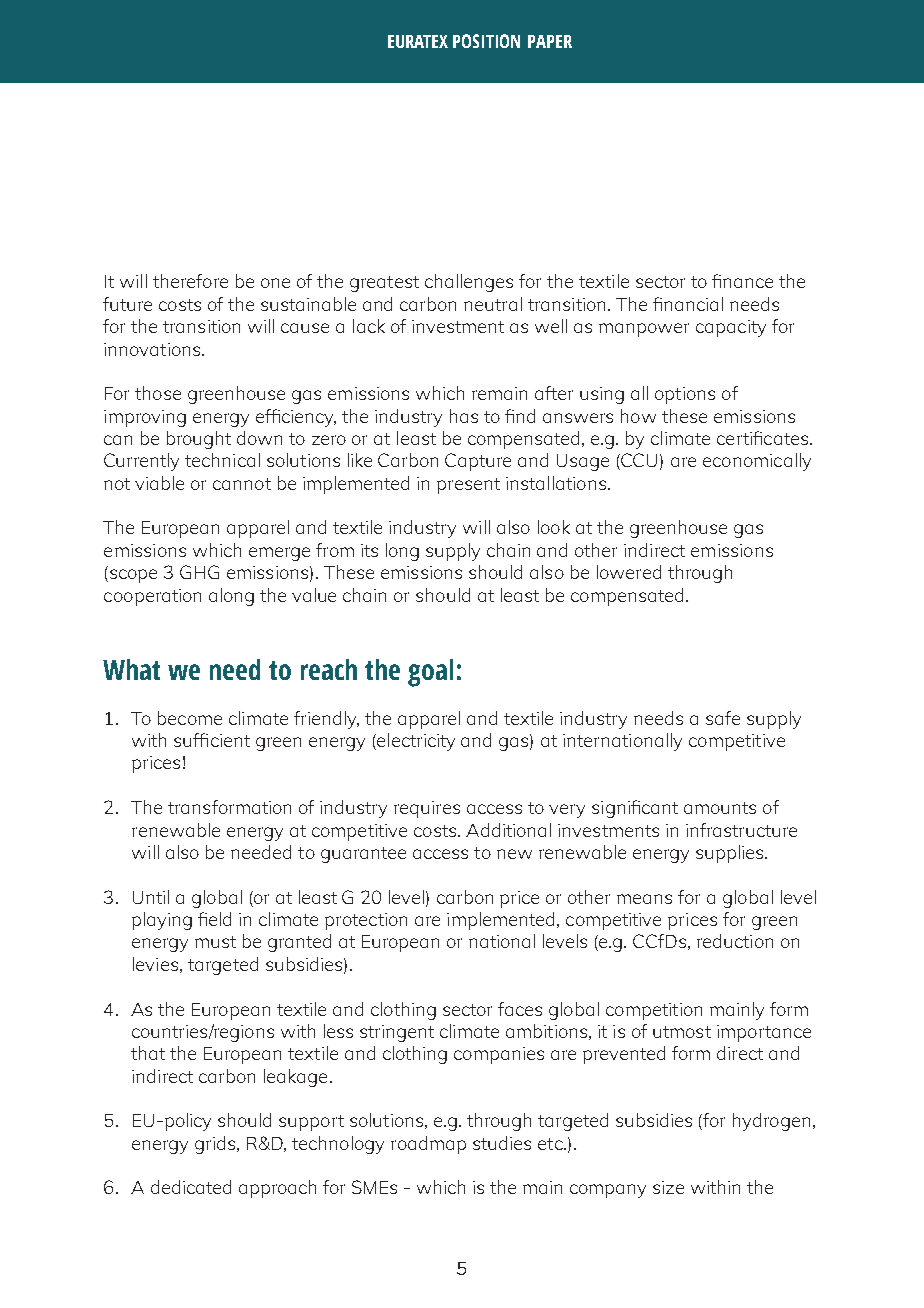 The width and height of the page is (924, 1308). Describe the element at coordinates (199, 572) in the page. I see `GHG` at that location.
